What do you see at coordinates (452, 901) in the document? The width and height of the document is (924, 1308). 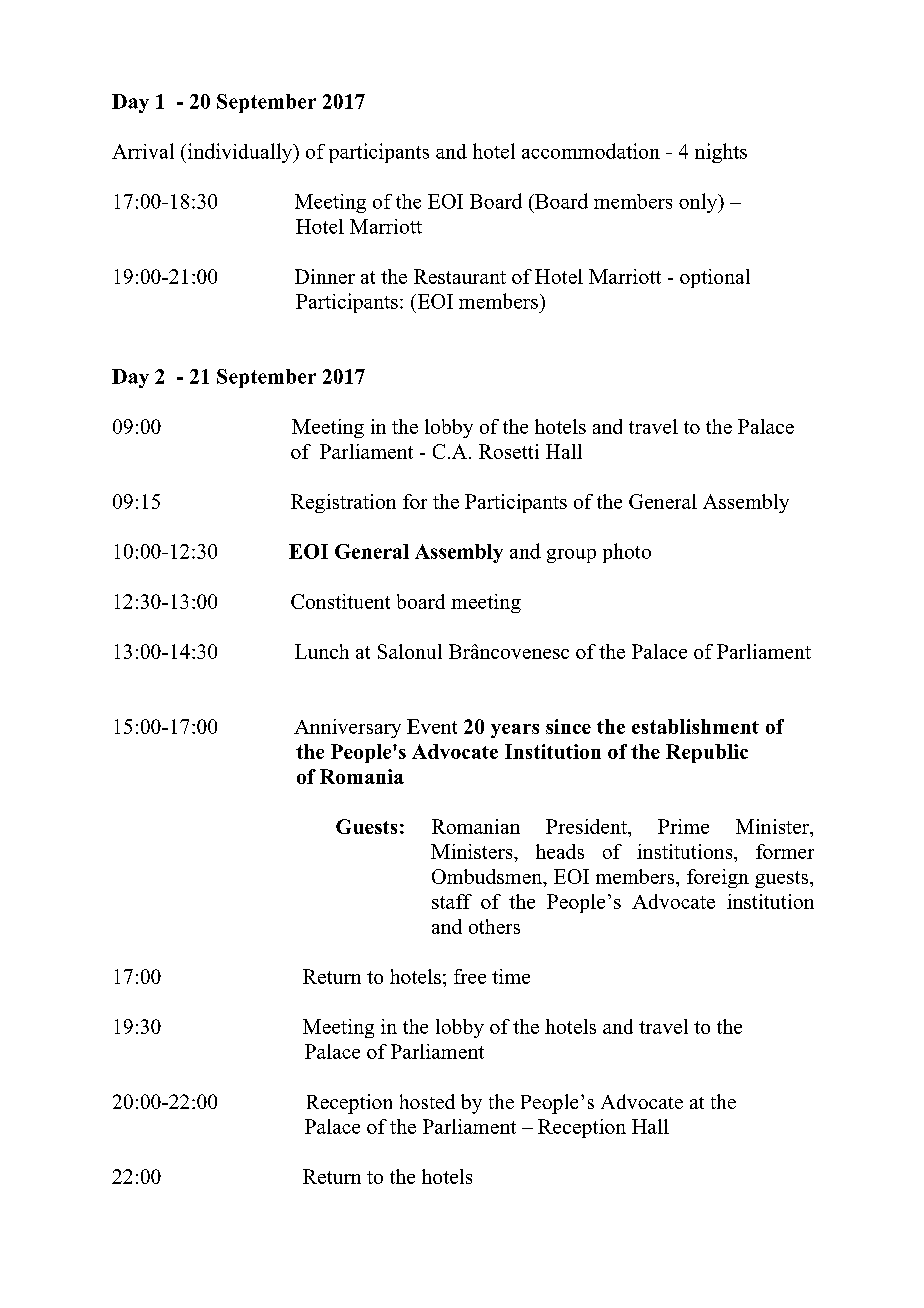 I see `staff` at bounding box center [452, 901].
